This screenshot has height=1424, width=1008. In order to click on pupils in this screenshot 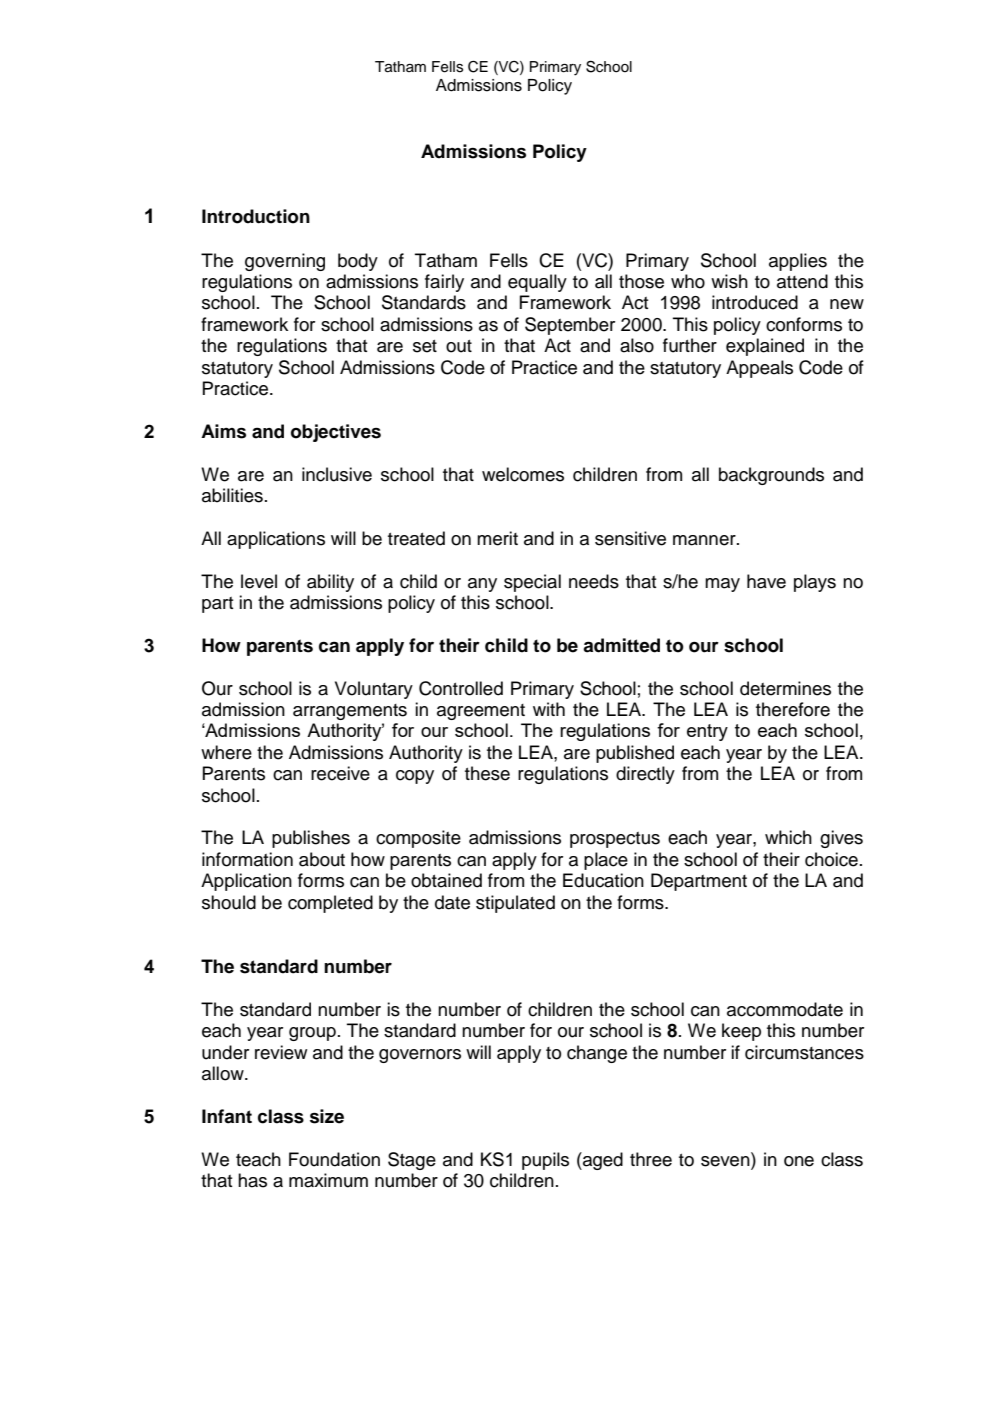, I will do `click(545, 1161)`.
